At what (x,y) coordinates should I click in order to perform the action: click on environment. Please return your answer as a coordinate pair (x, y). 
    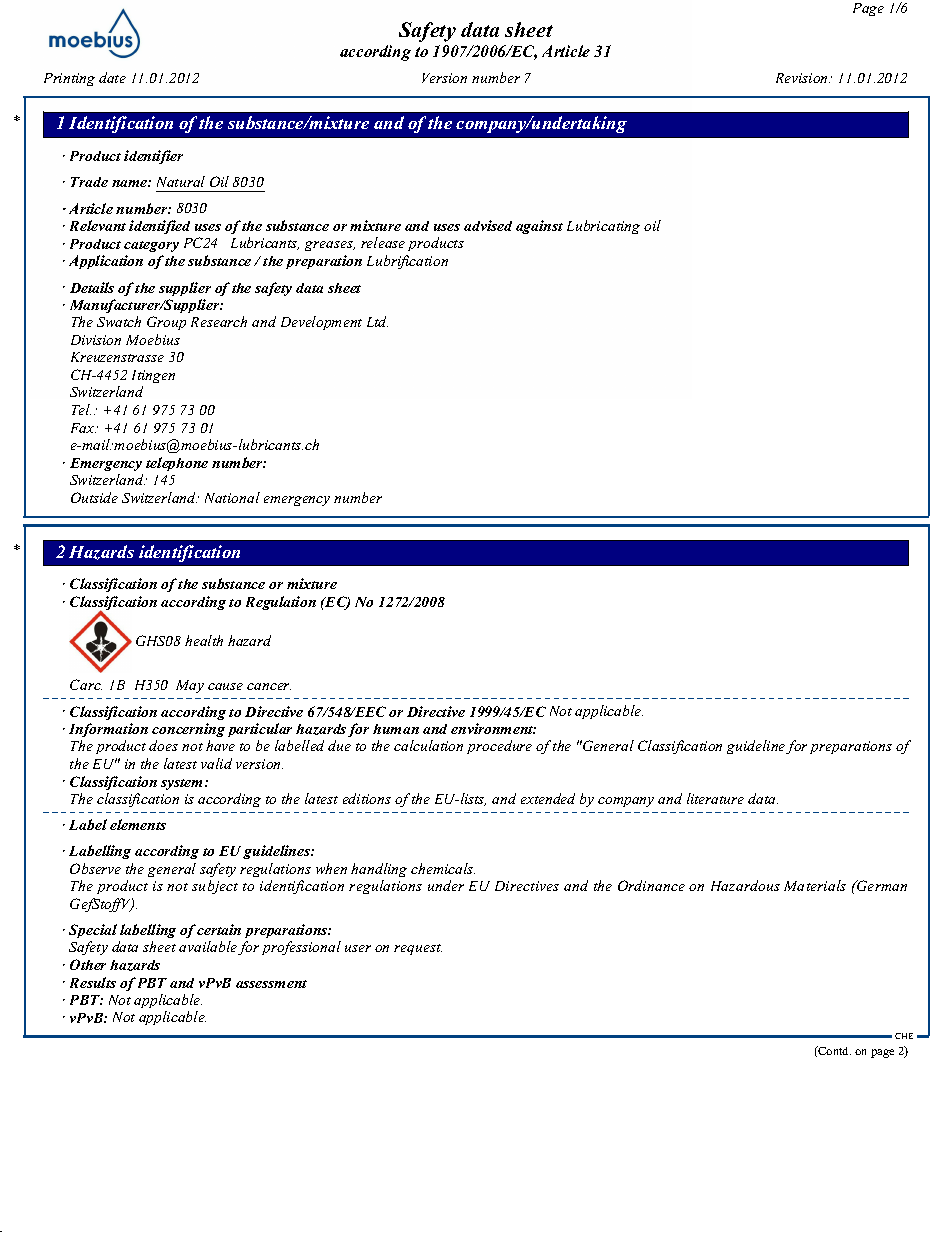
    Looking at the image, I should click on (493, 728).
